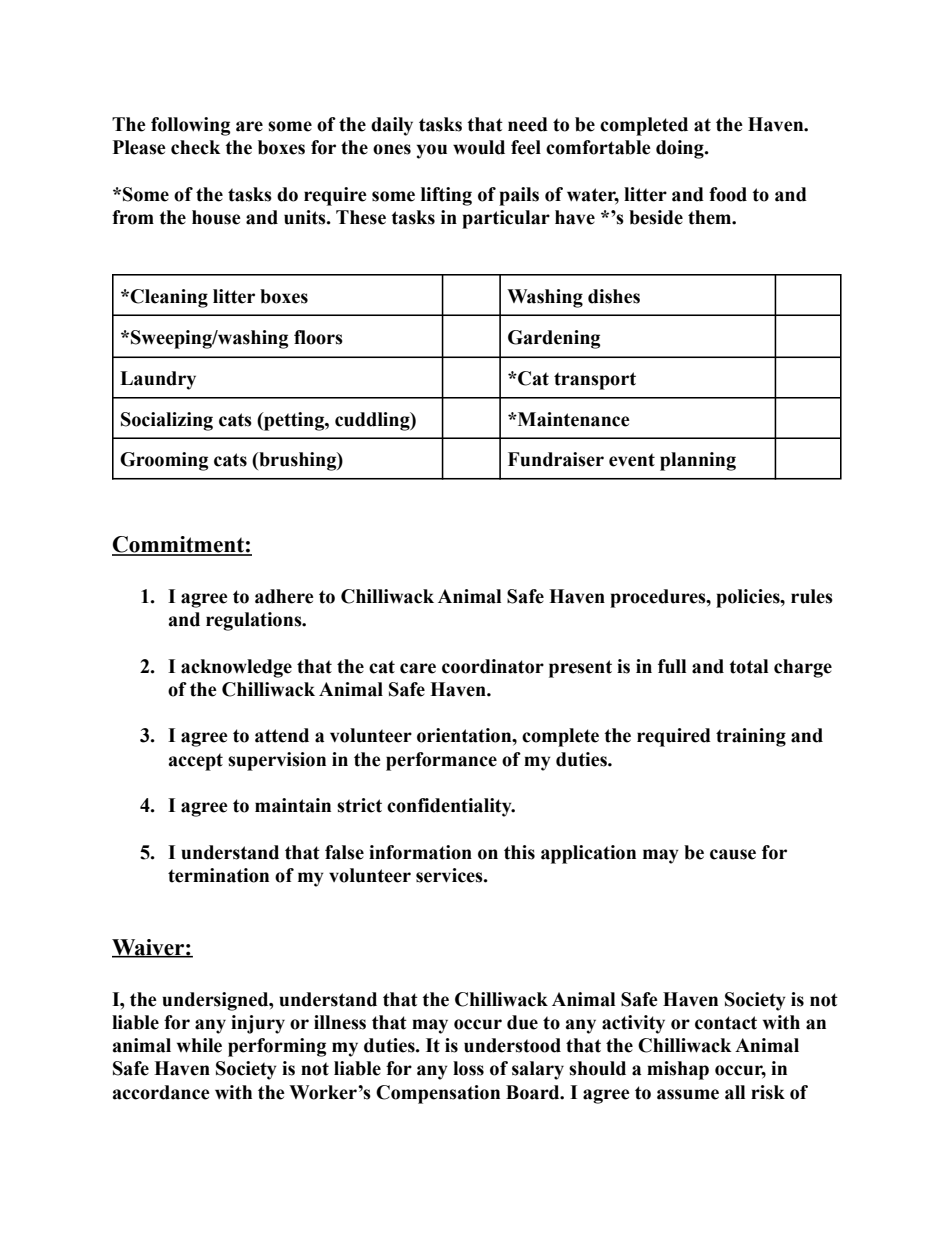 This screenshot has height=1233, width=952. What do you see at coordinates (733, 854) in the screenshot?
I see `cause` at bounding box center [733, 854].
